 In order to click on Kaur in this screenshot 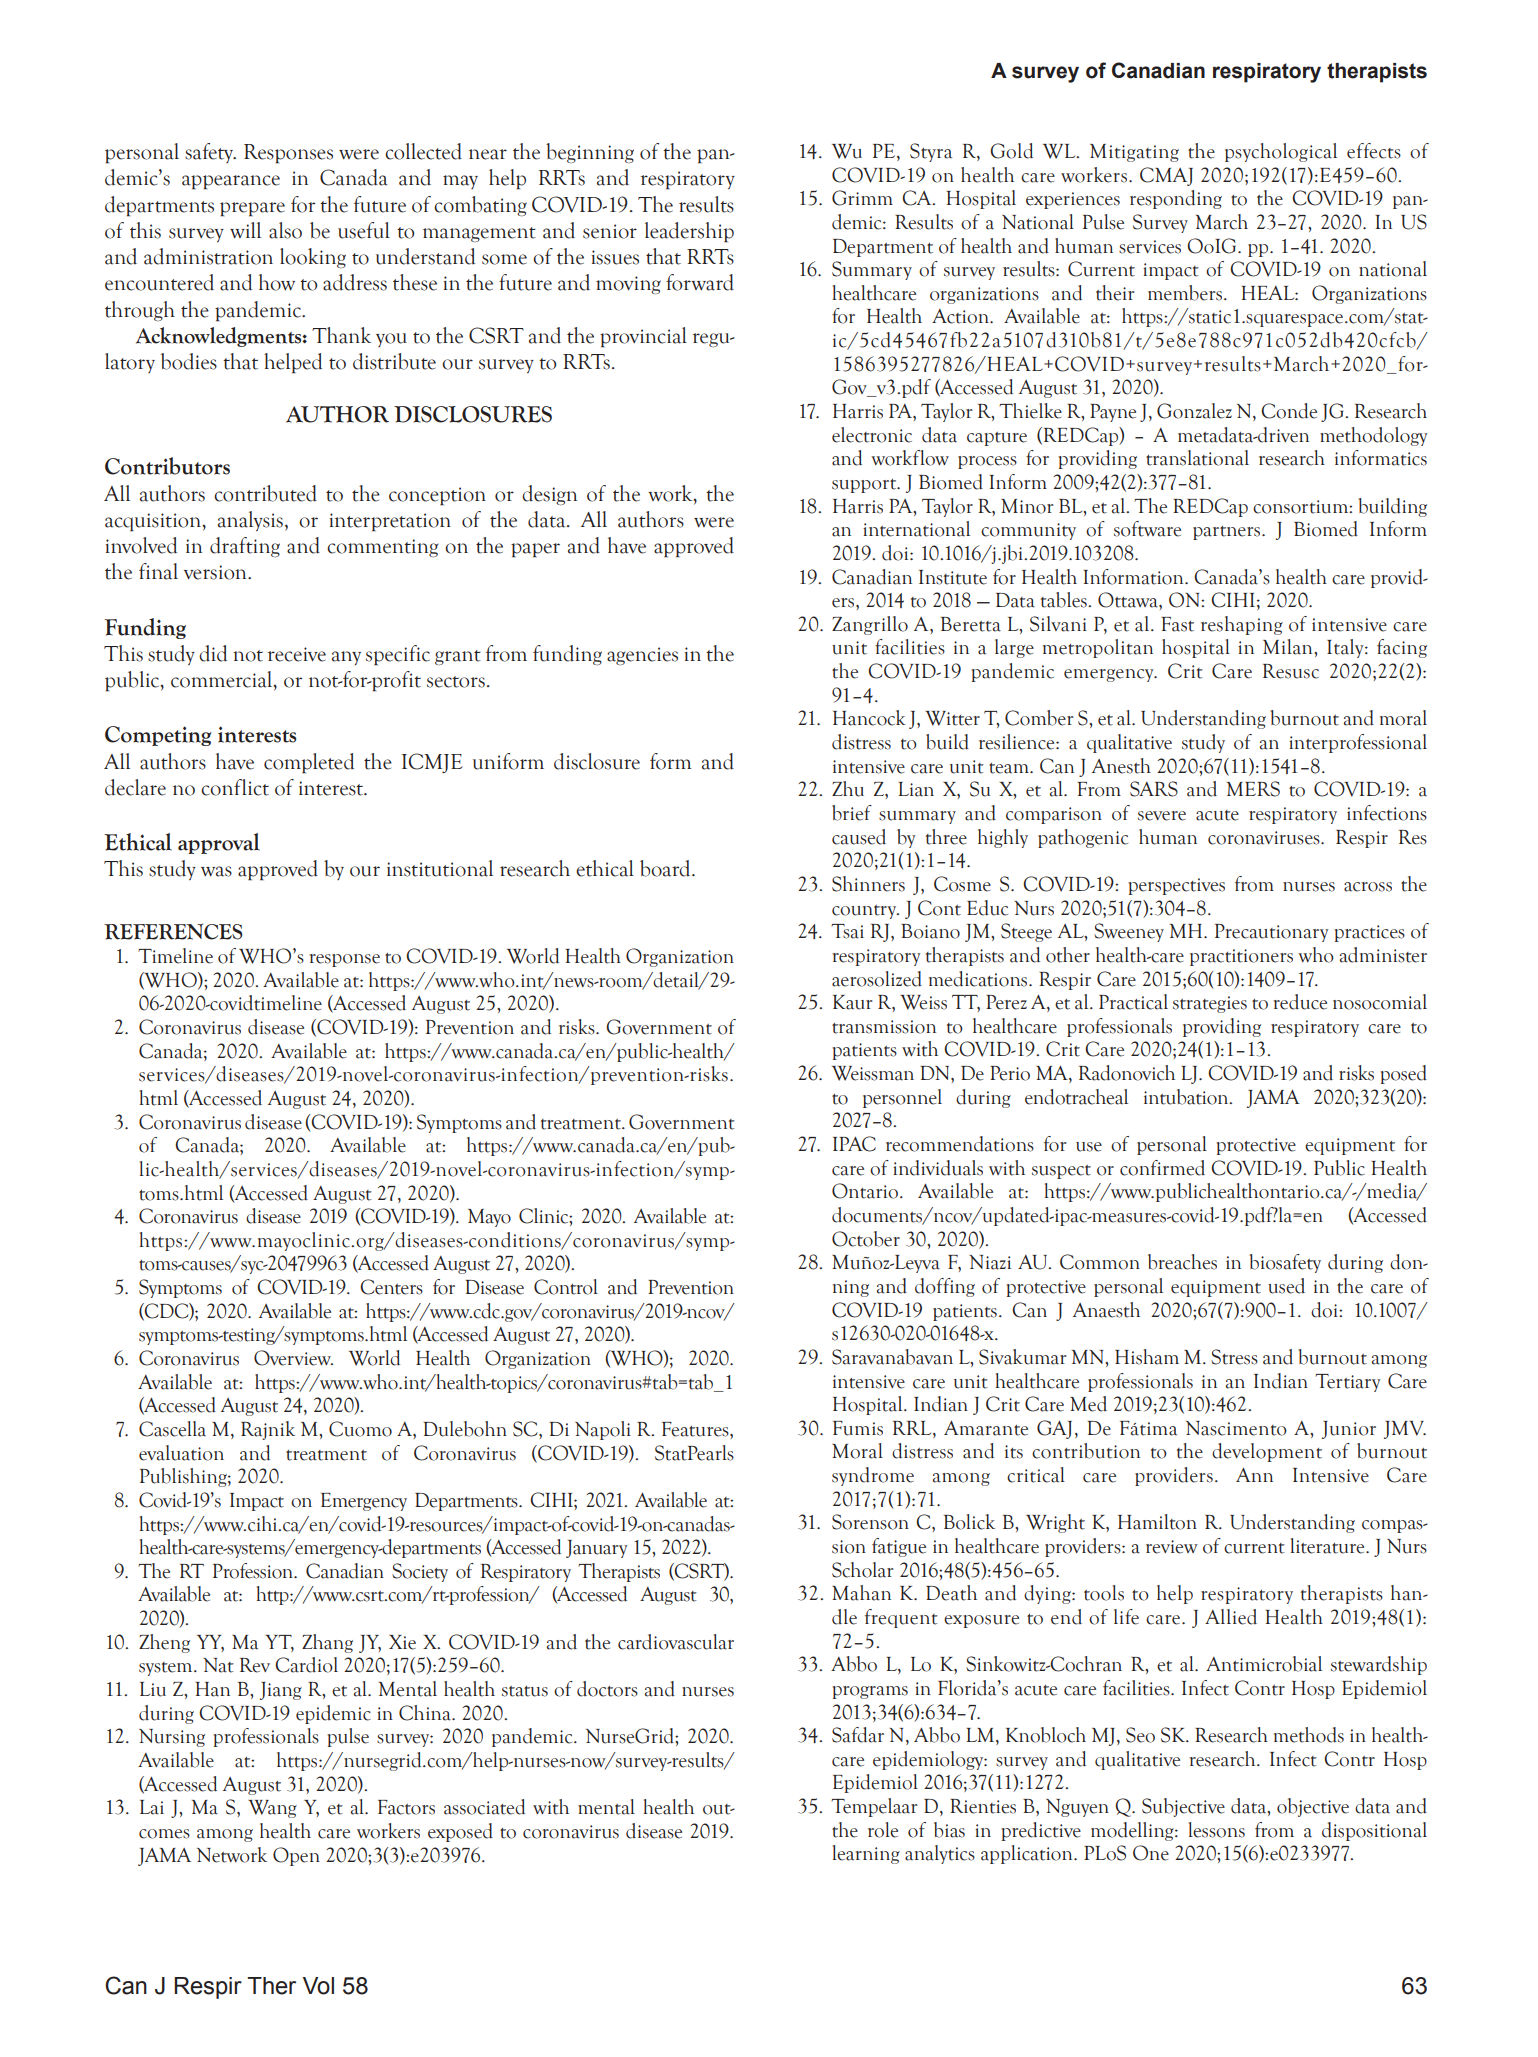, I will do `click(853, 1002)`.
